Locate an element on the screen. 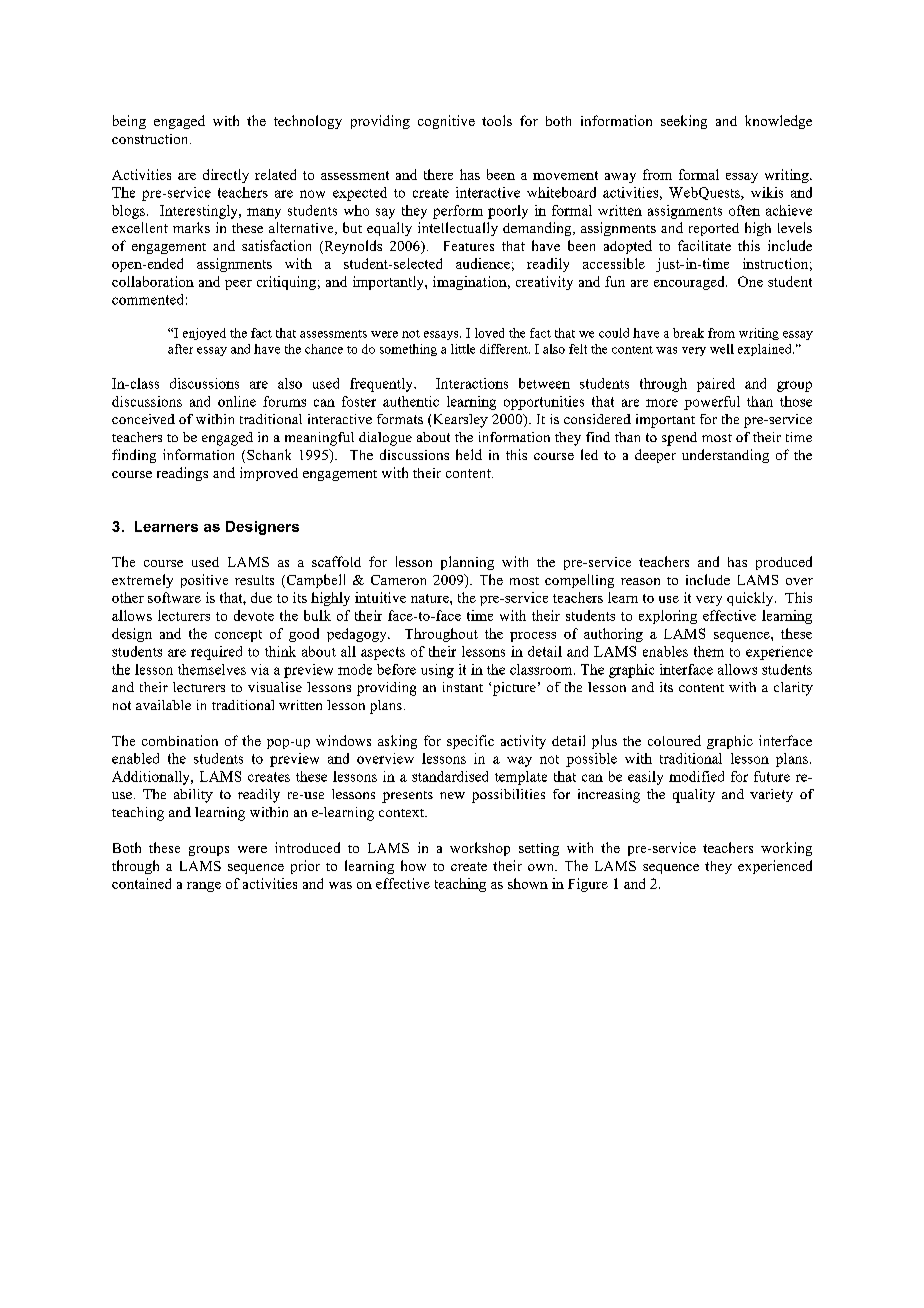  cognitive is located at coordinates (446, 122).
